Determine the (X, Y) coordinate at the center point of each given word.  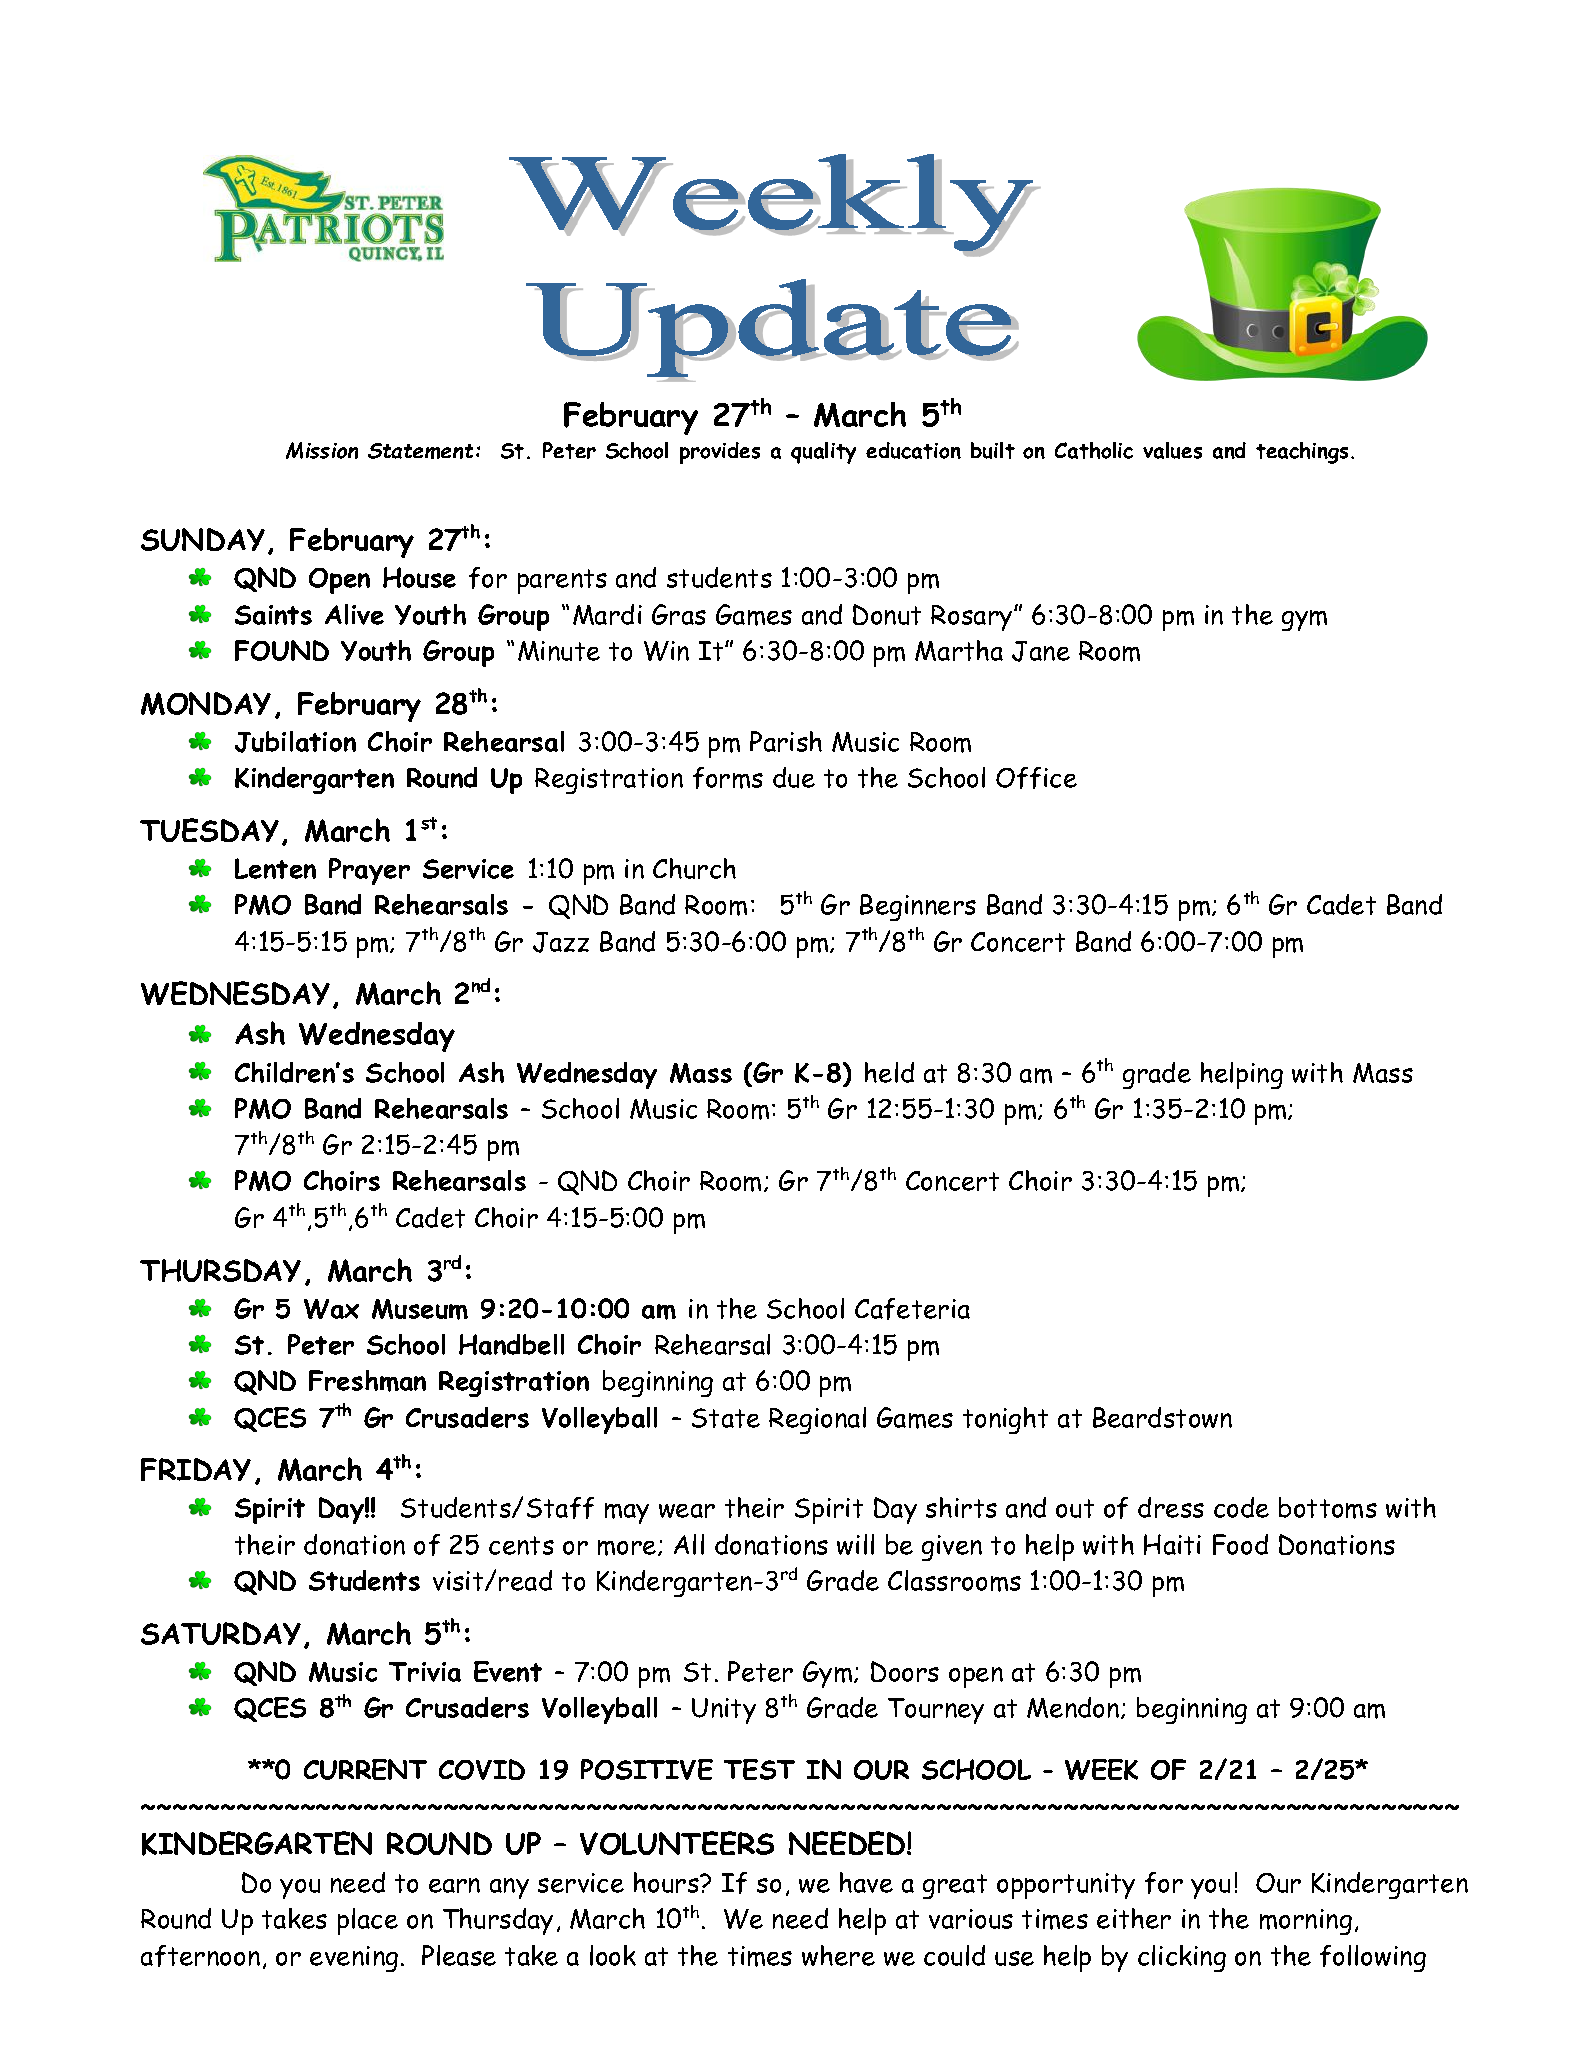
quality (823, 453)
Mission (322, 450)
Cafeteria (912, 1309)
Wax (331, 1309)
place (368, 1921)
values (1172, 450)
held (889, 1072)
